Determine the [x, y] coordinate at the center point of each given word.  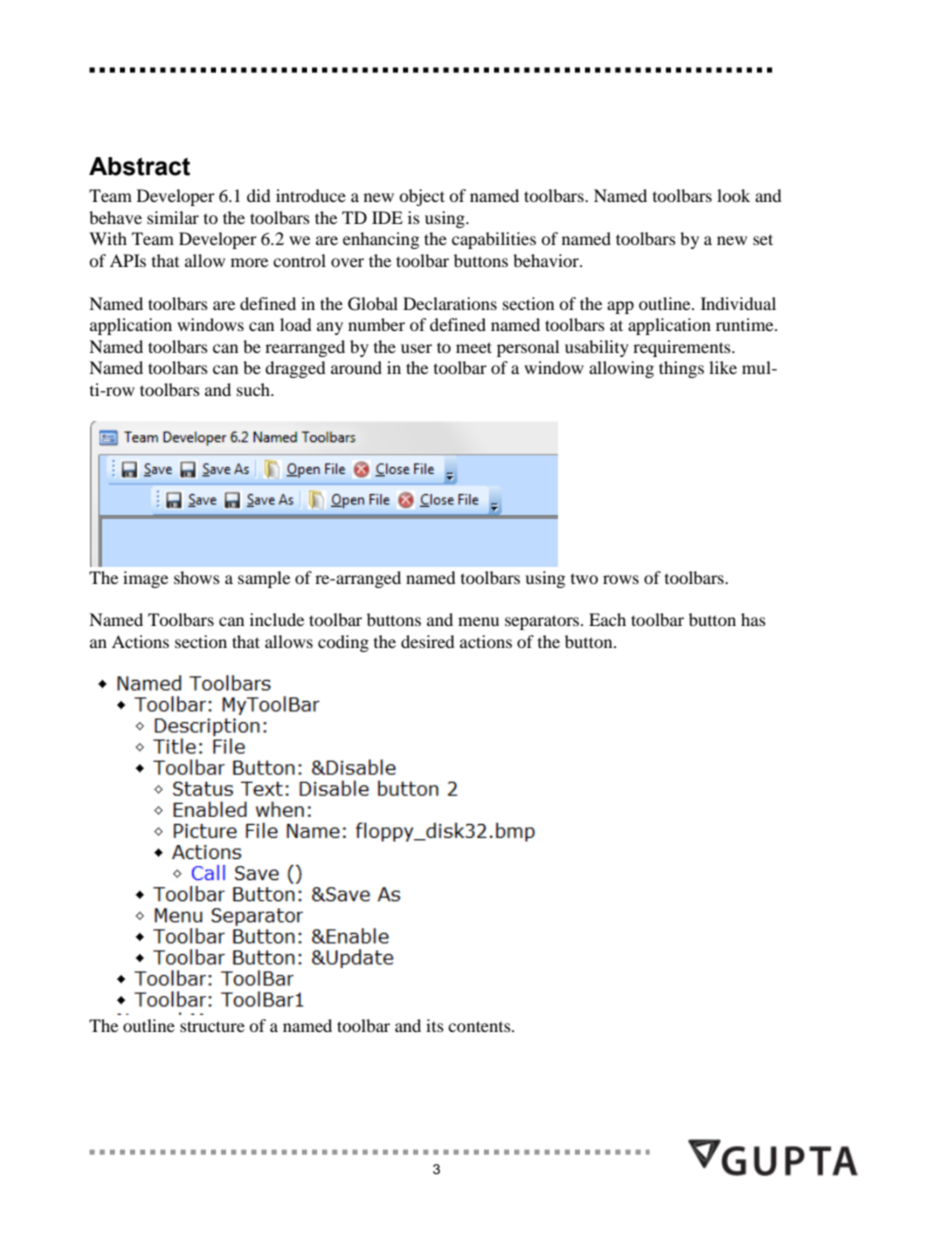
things [681, 369]
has [753, 619]
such [255, 389]
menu [478, 621]
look [733, 195]
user [416, 348]
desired [428, 641]
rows [621, 579]
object [422, 197]
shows [197, 577]
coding [343, 643]
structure [212, 1026]
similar [173, 217]
